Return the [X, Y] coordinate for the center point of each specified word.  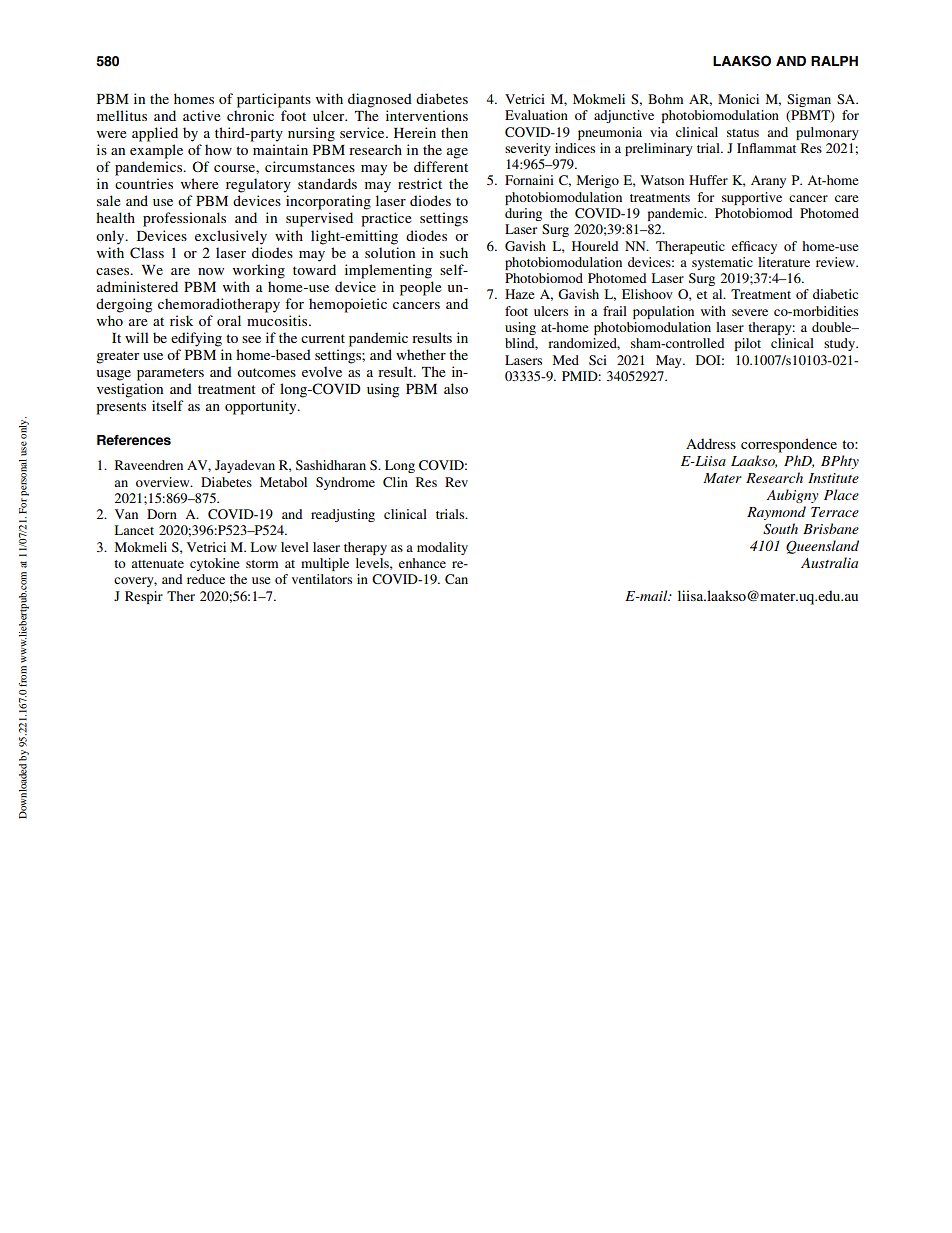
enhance [422, 563]
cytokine [215, 564]
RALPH [834, 61]
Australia [829, 562]
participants [274, 100]
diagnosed [380, 100]
